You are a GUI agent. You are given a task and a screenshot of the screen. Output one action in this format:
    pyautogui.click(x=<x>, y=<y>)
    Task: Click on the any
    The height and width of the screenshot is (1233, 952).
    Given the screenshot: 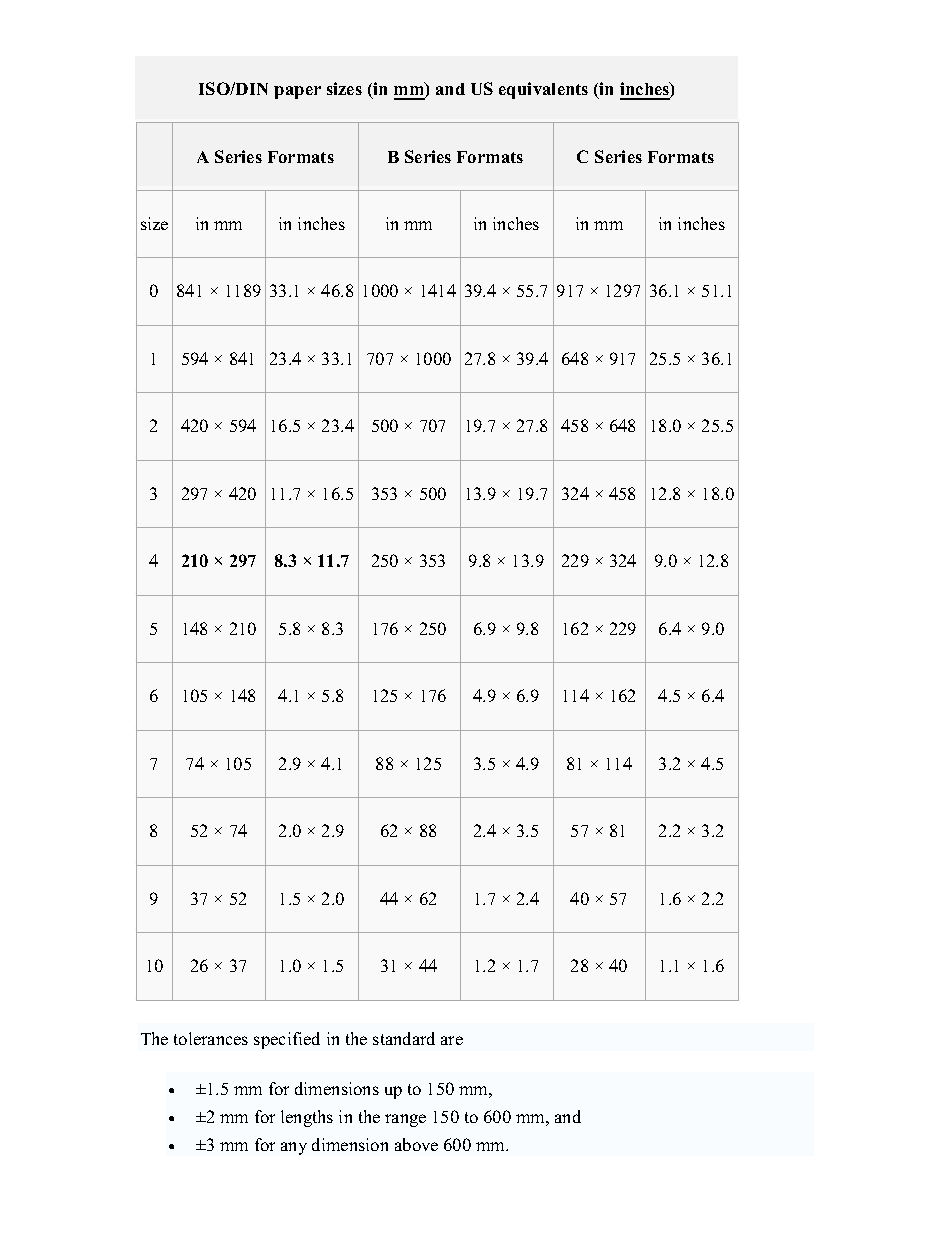 What is the action you would take?
    pyautogui.click(x=294, y=1148)
